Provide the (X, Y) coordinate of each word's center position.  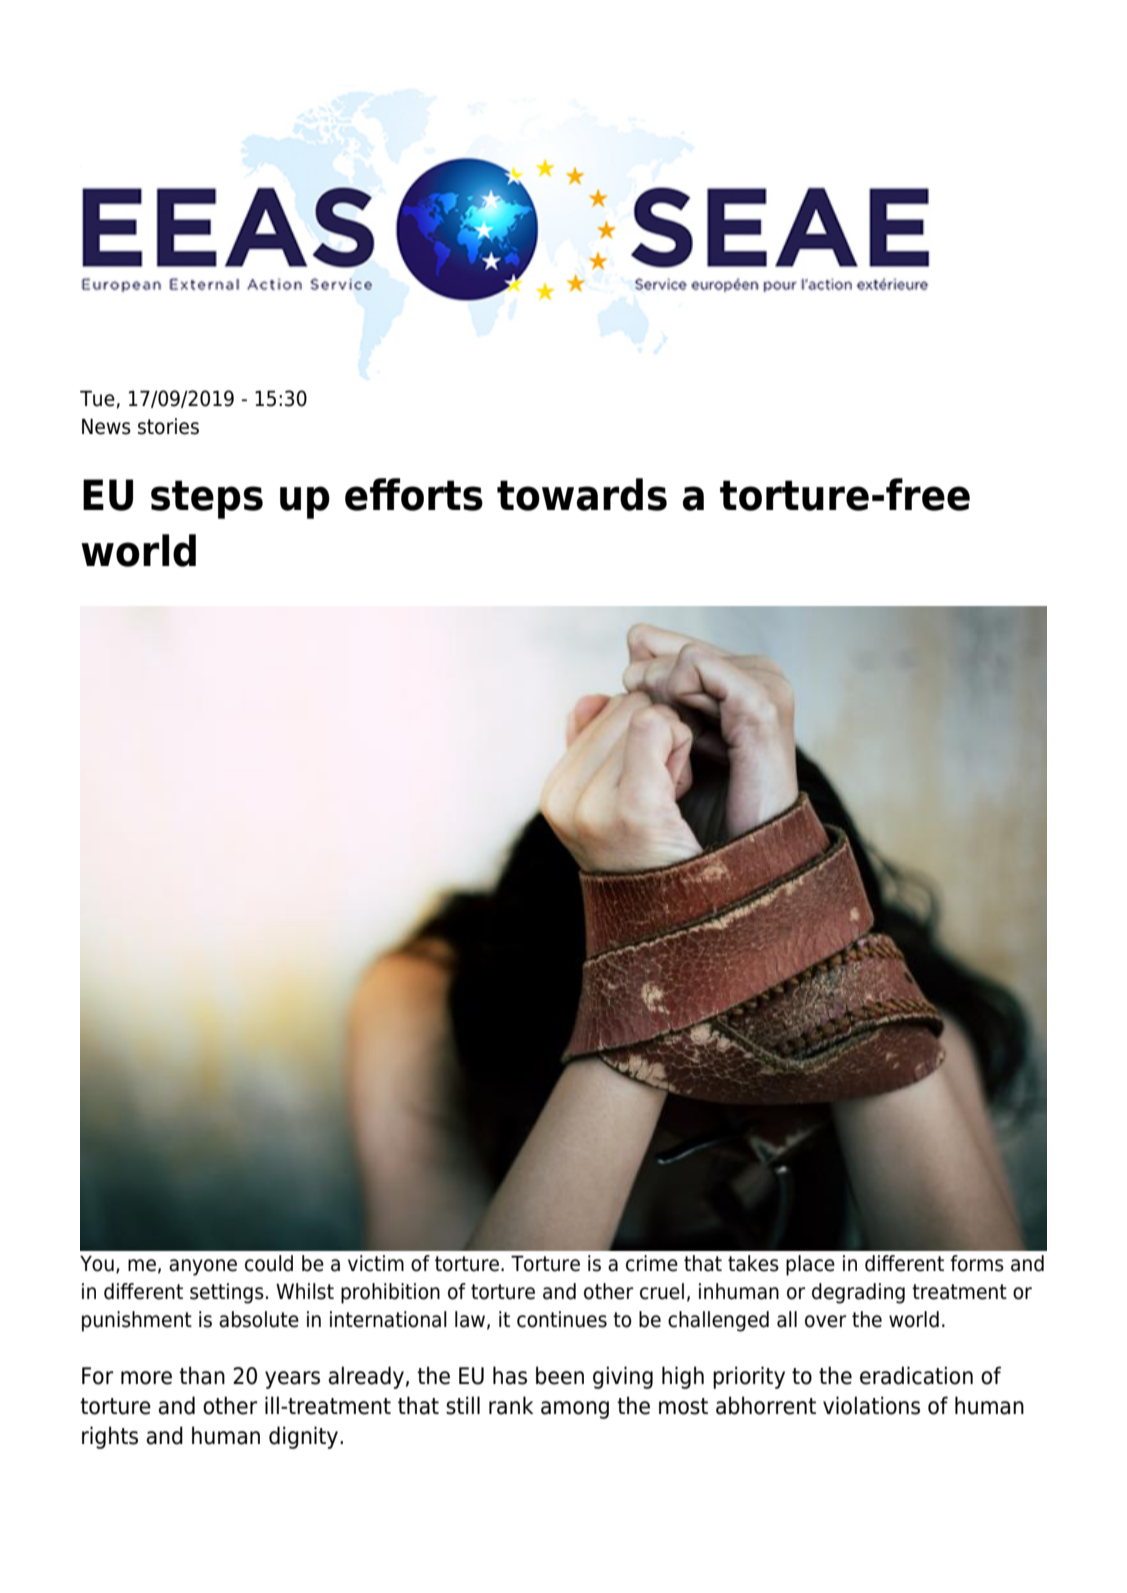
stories (168, 426)
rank (511, 1405)
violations (871, 1405)
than (202, 1375)
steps (207, 499)
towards (582, 494)
